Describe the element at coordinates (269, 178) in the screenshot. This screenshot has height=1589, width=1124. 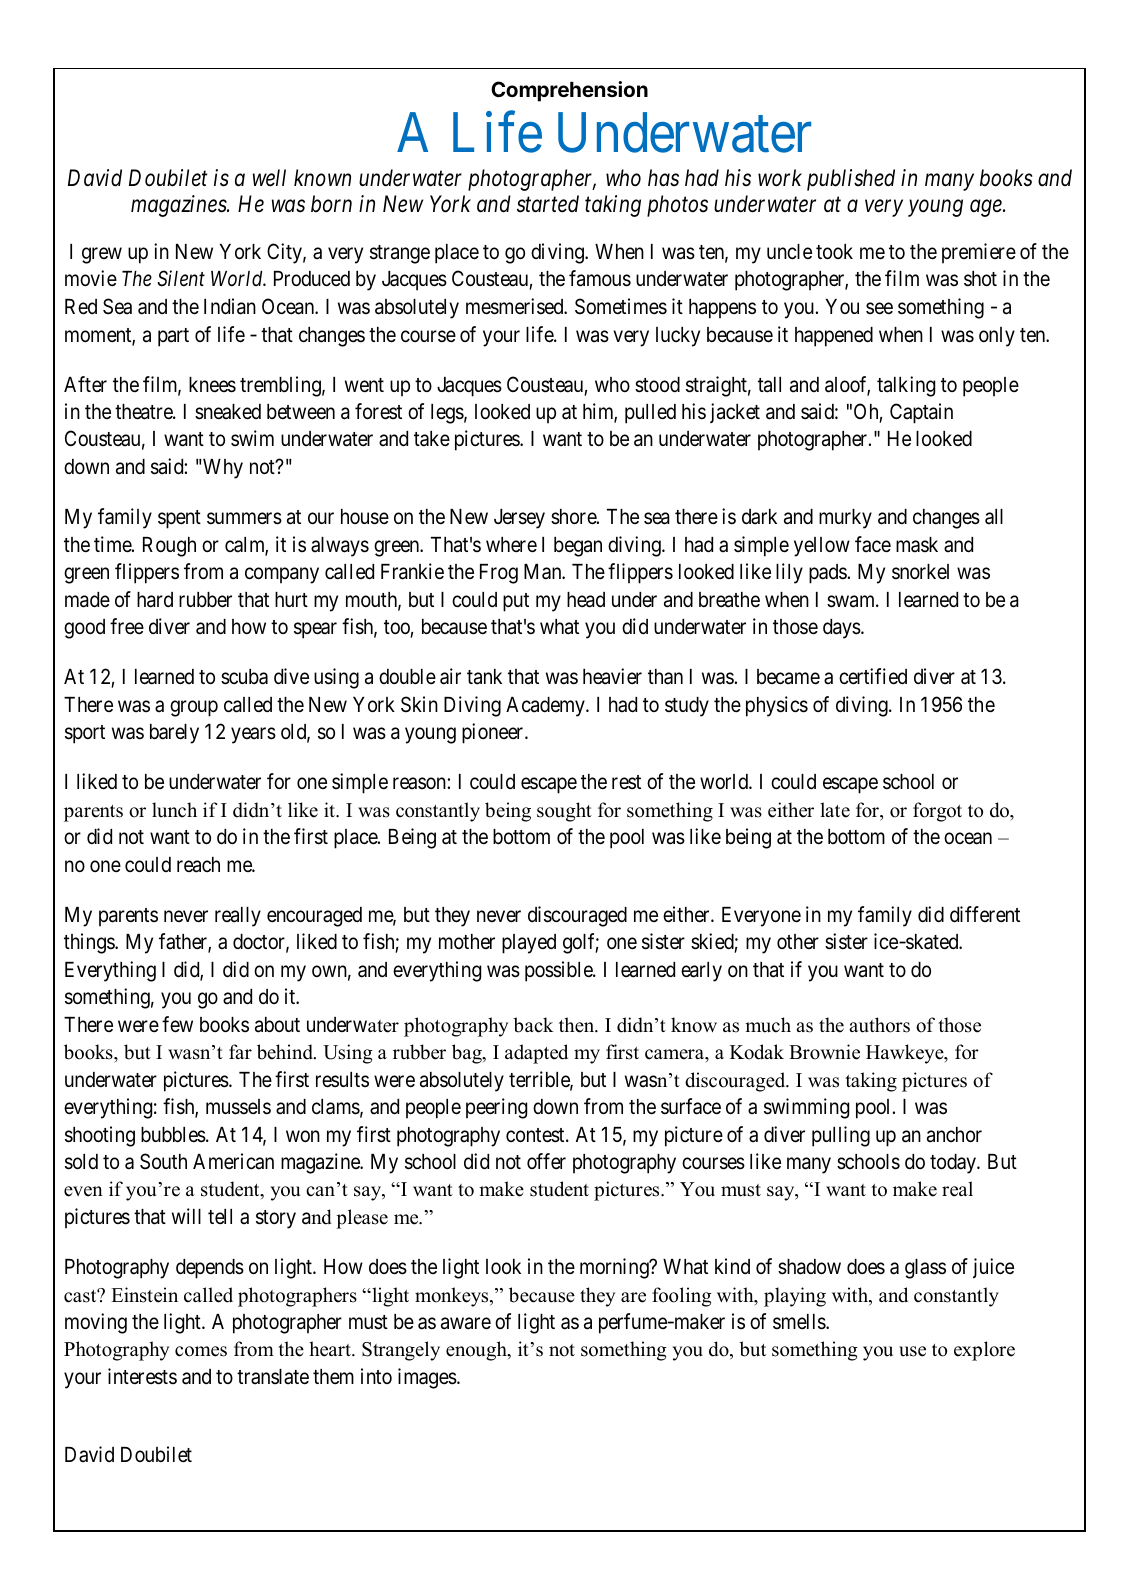
I see `well` at that location.
